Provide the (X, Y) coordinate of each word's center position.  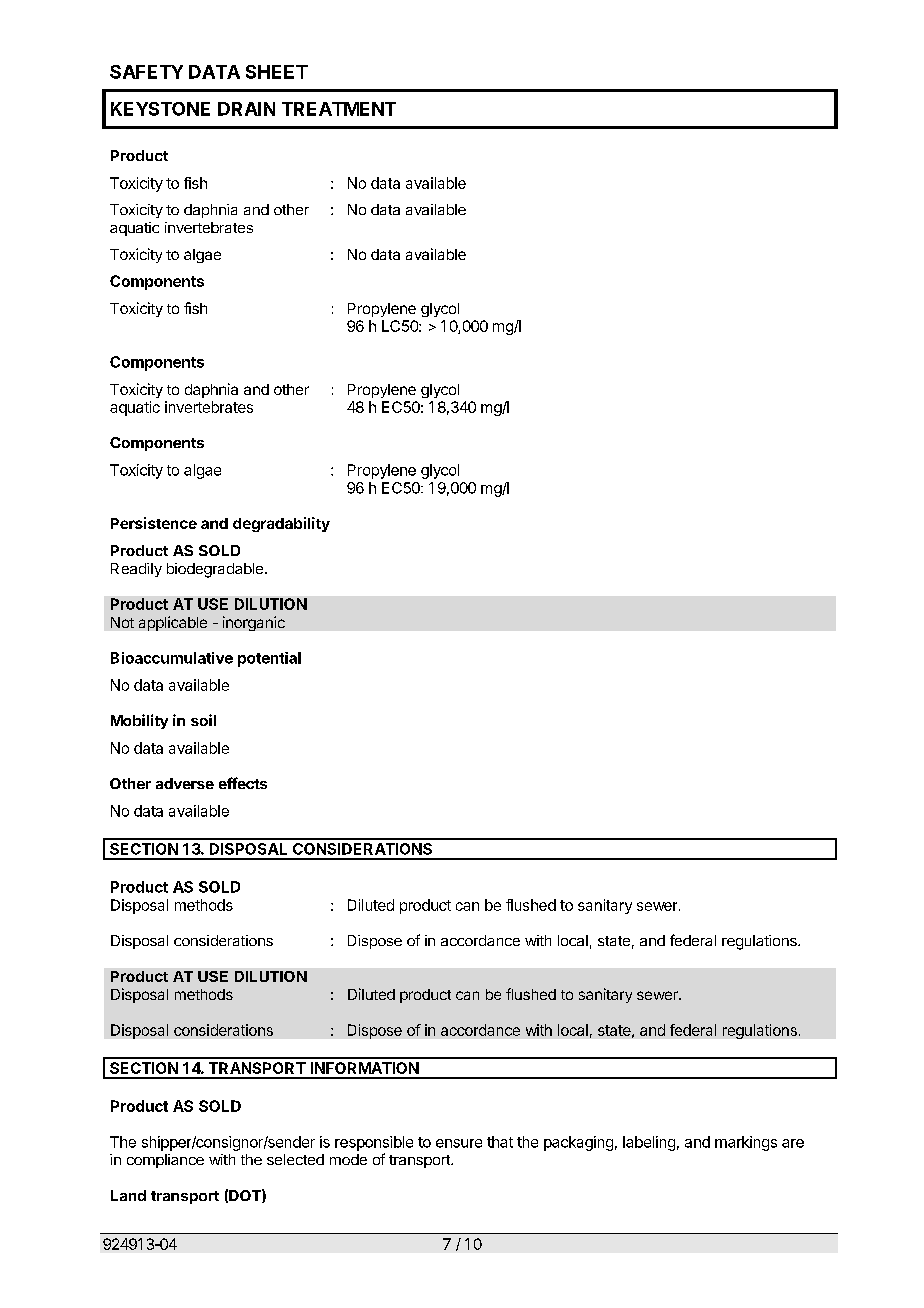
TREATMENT (339, 109)
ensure (459, 1143)
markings (746, 1143)
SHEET (277, 72)
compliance (165, 1161)
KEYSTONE (160, 109)
